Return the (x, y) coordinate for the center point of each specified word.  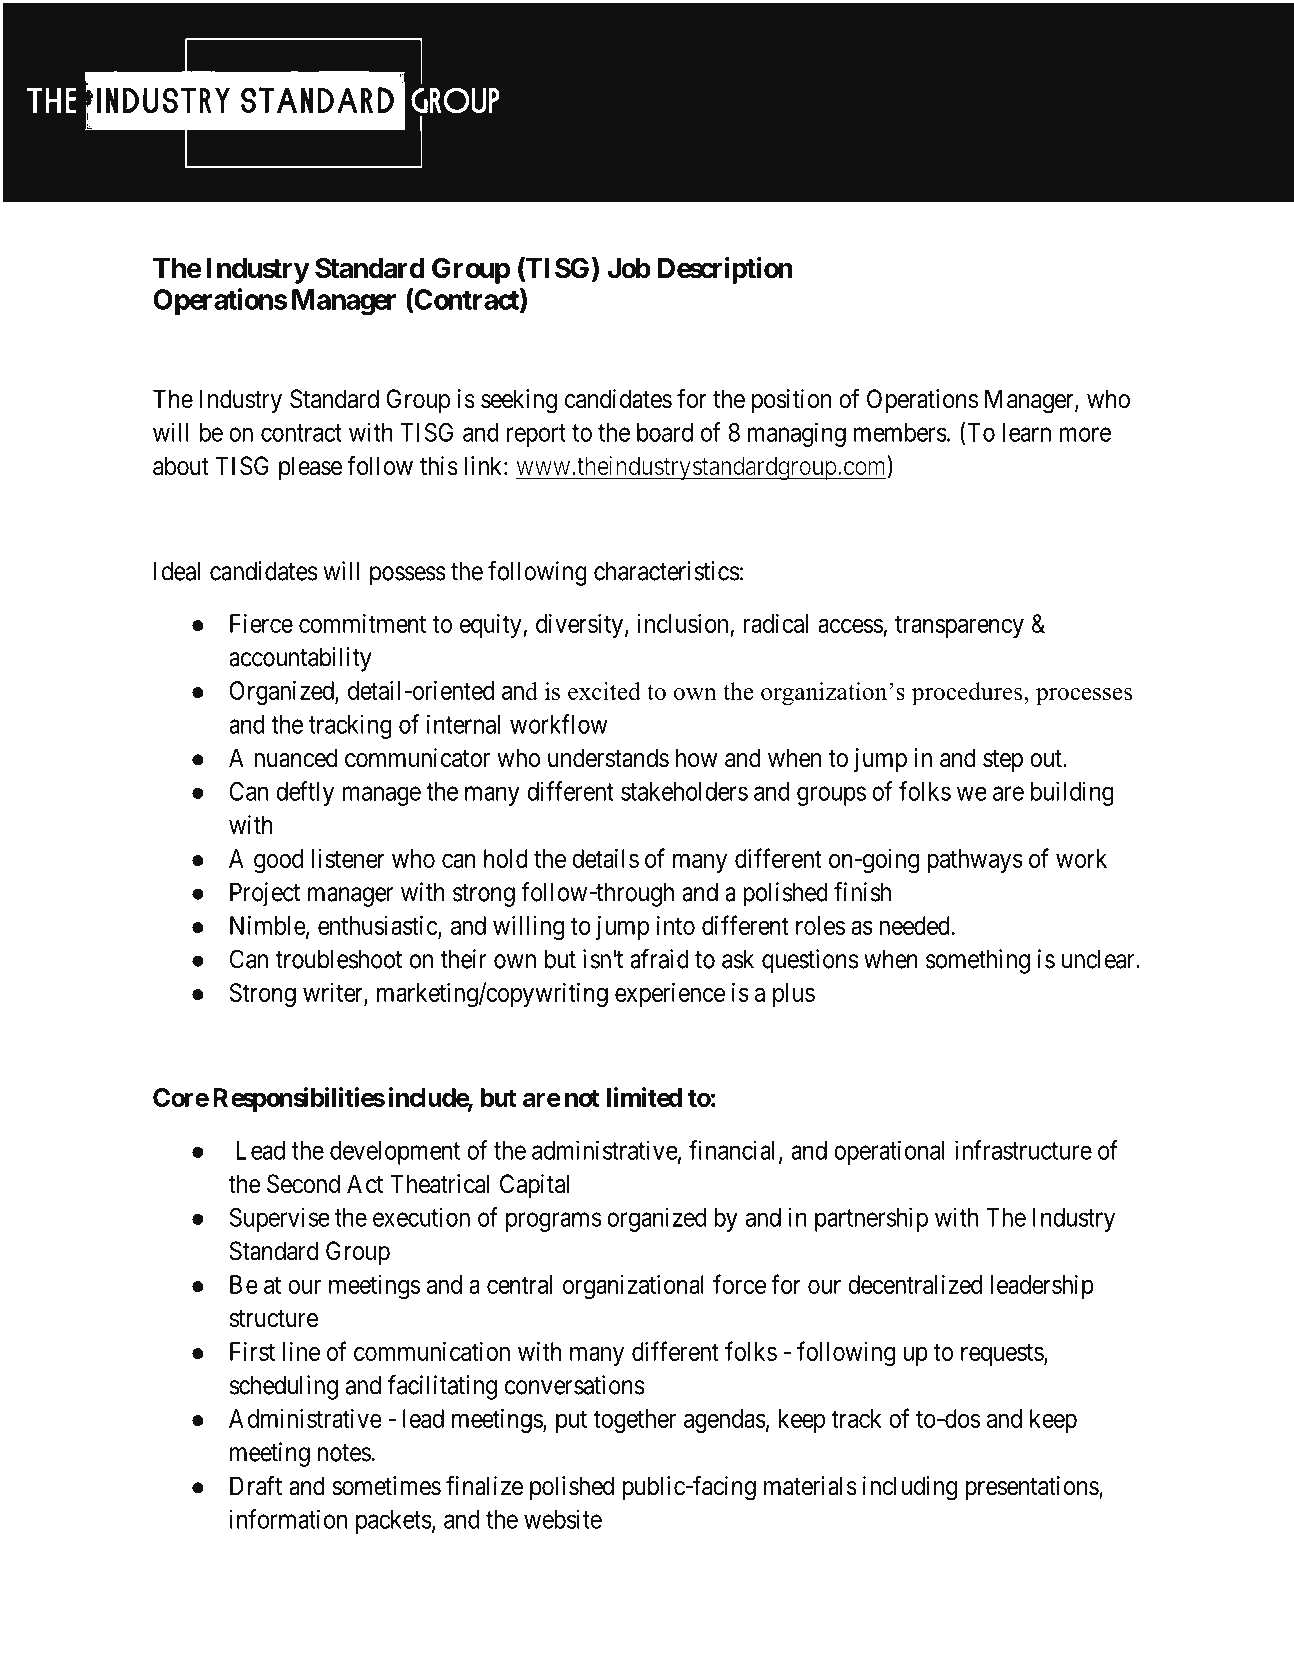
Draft (256, 1485)
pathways (975, 861)
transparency (959, 627)
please (310, 468)
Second (303, 1184)
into (676, 925)
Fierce (261, 623)
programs (554, 1222)
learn (1027, 432)
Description (725, 270)
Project (265, 894)
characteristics (667, 571)
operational (889, 1152)
